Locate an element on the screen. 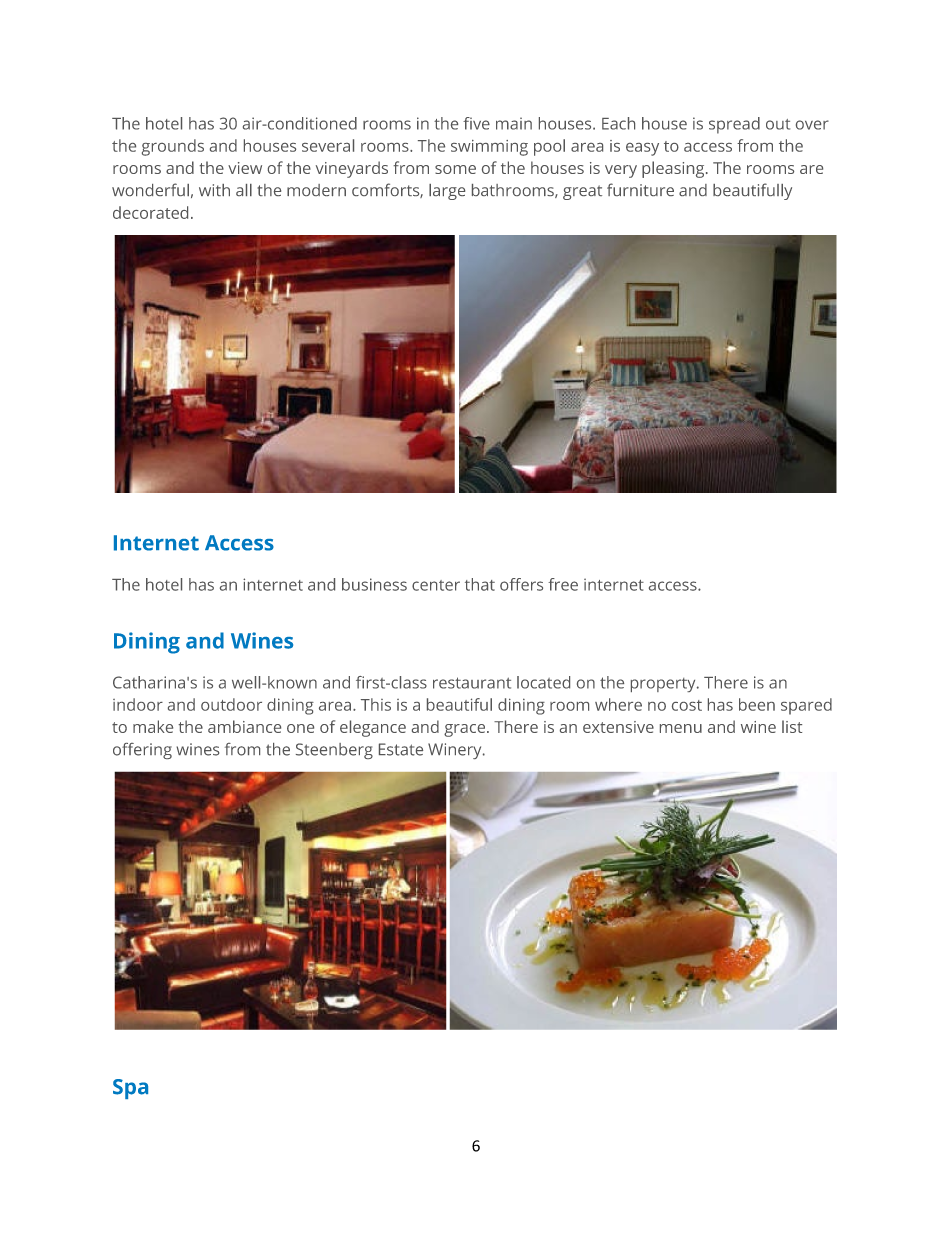 The image size is (952, 1233). grounds is located at coordinates (173, 147).
